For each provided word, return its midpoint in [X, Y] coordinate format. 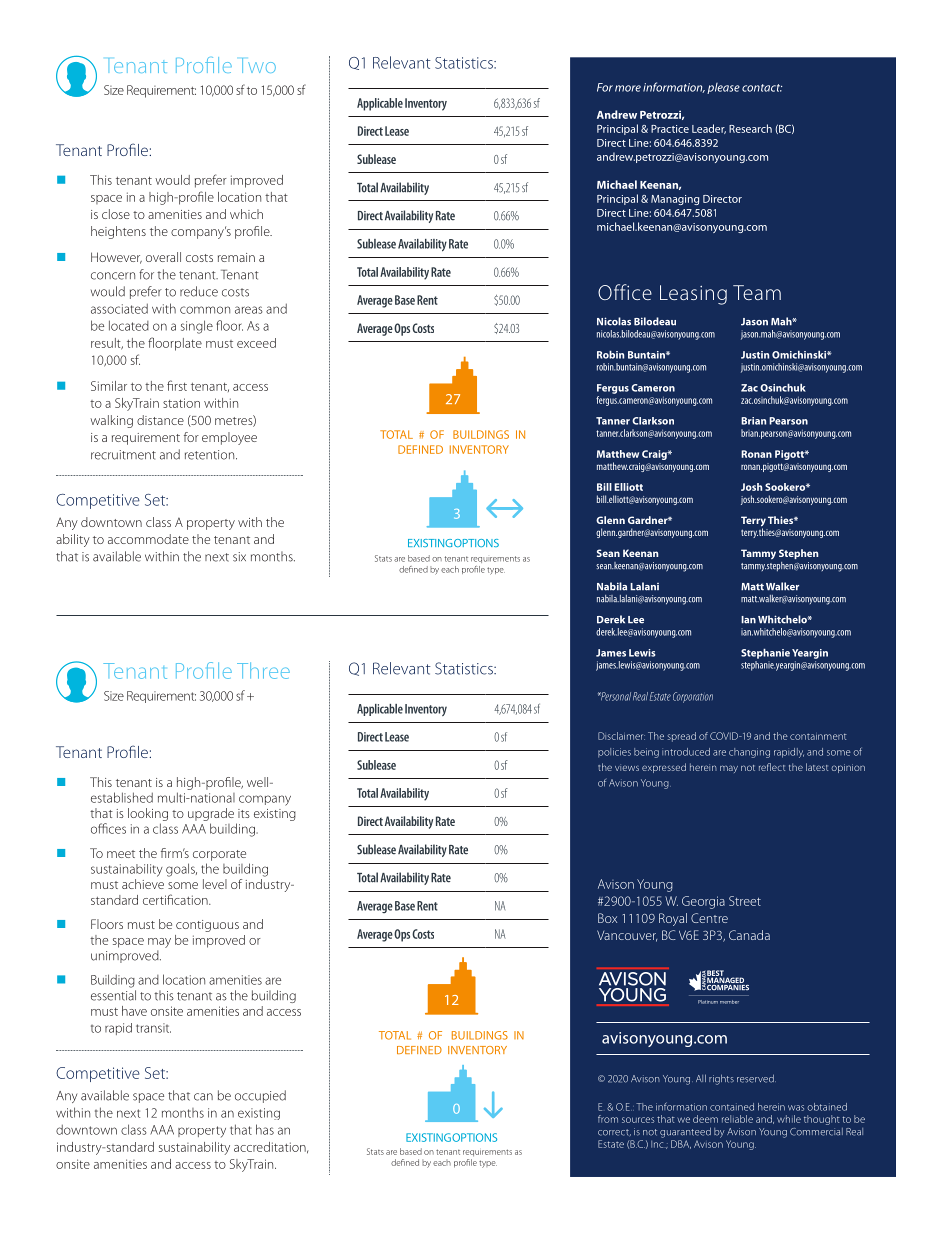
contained [732, 1107]
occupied [260, 1096]
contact [762, 88]
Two [259, 65]
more [628, 88]
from [608, 1119]
